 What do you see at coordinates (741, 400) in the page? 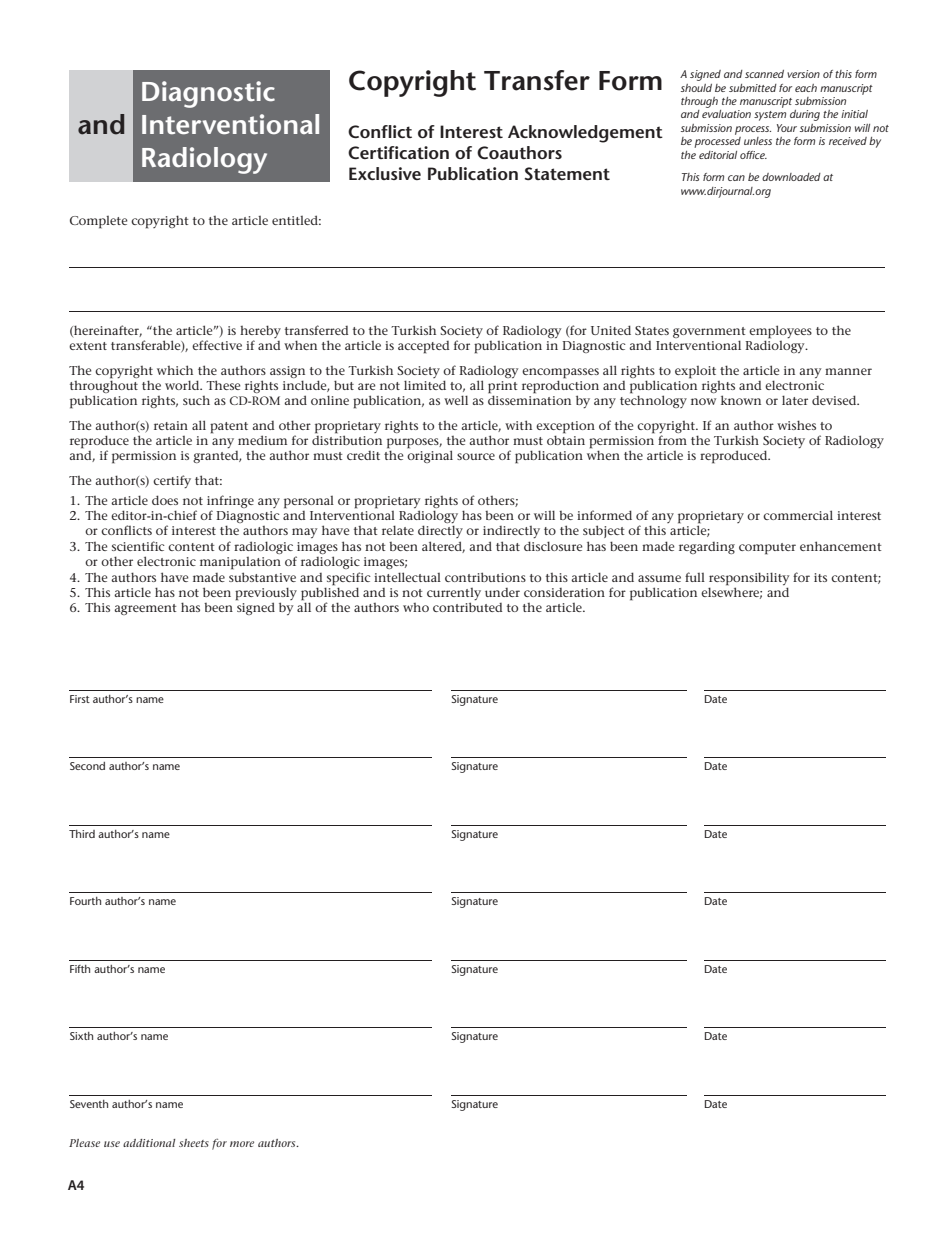
I see `known` at bounding box center [741, 400].
